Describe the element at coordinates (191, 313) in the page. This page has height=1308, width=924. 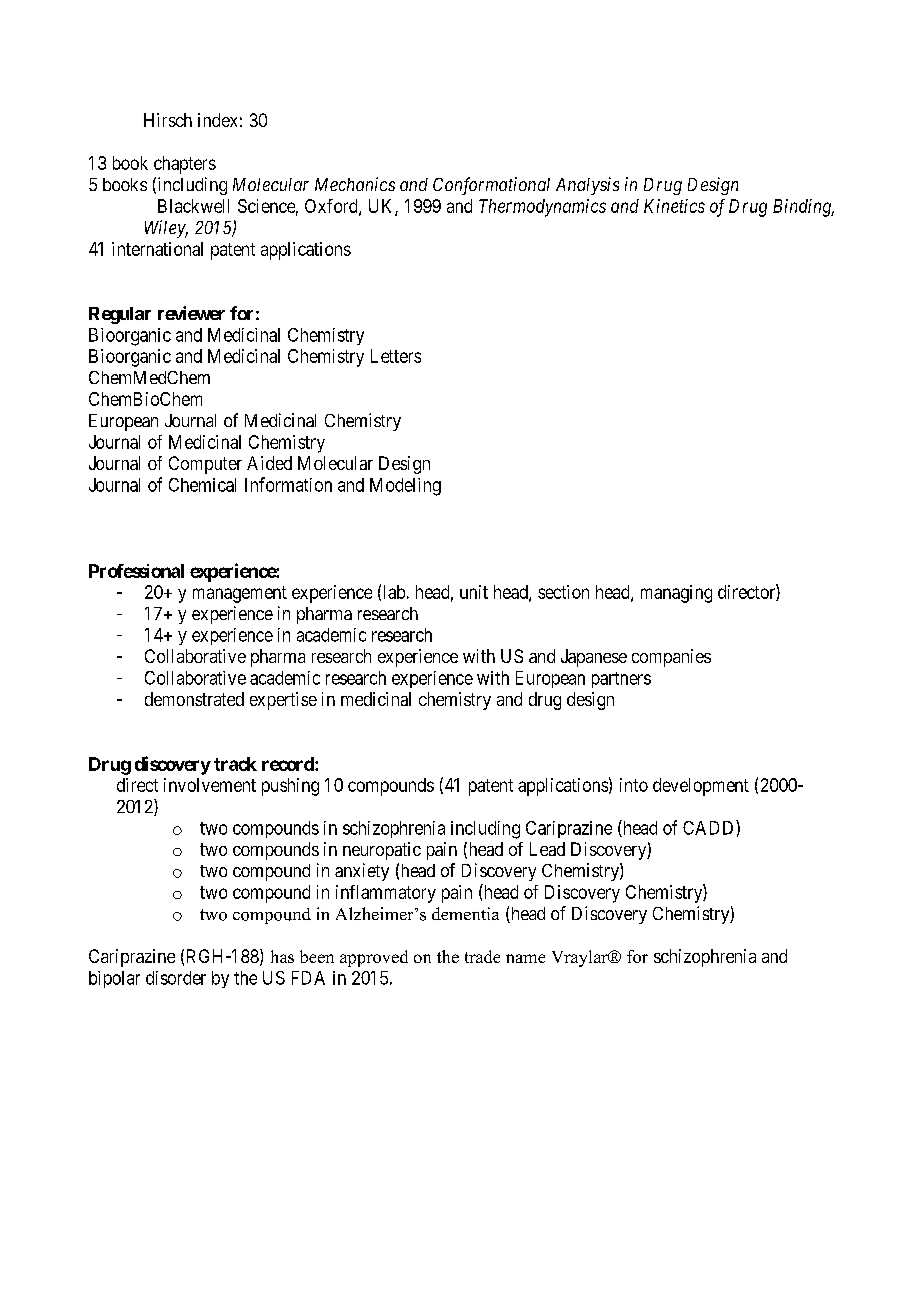
I see `reviewer` at that location.
